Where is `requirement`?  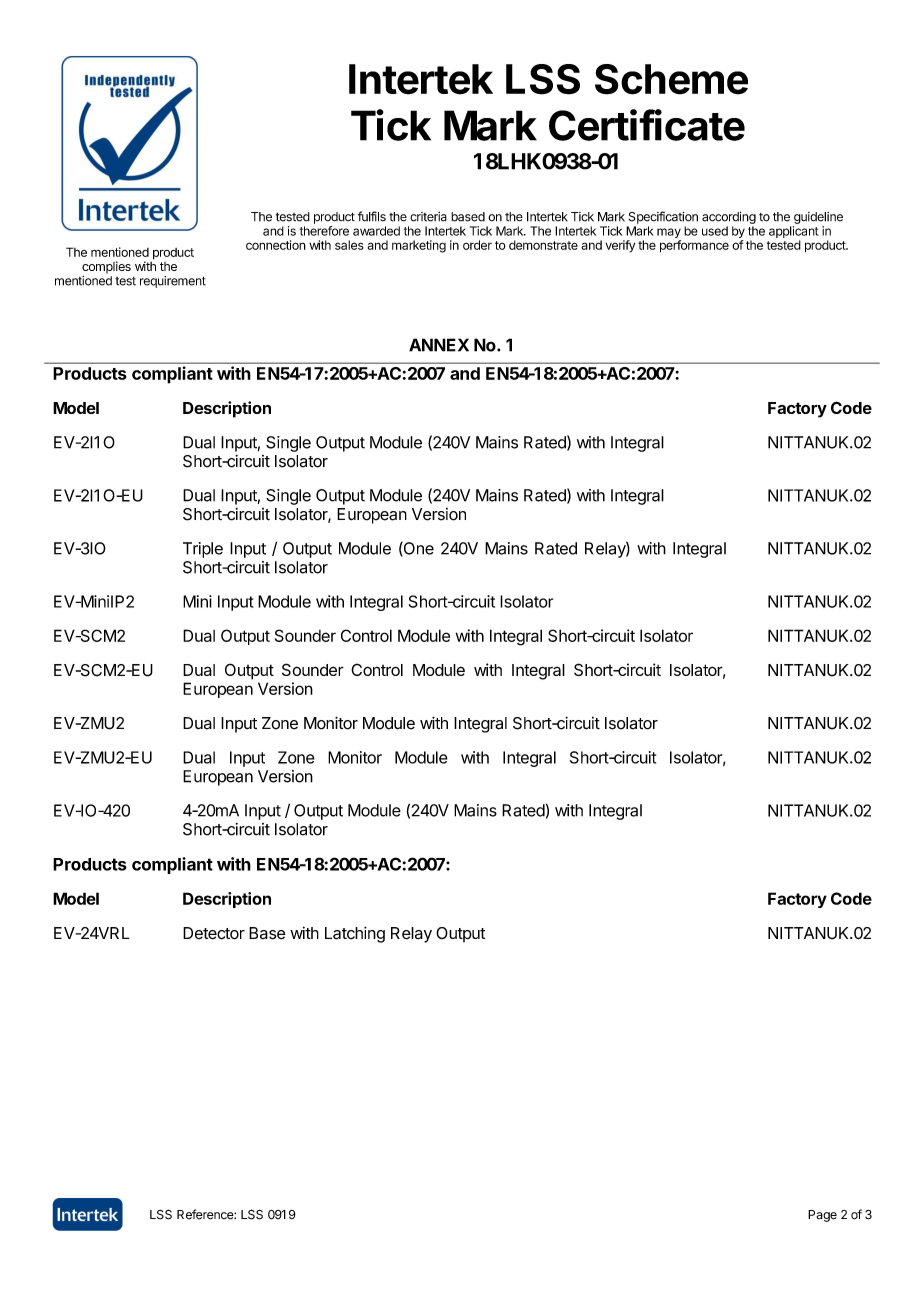 requirement is located at coordinates (173, 282).
